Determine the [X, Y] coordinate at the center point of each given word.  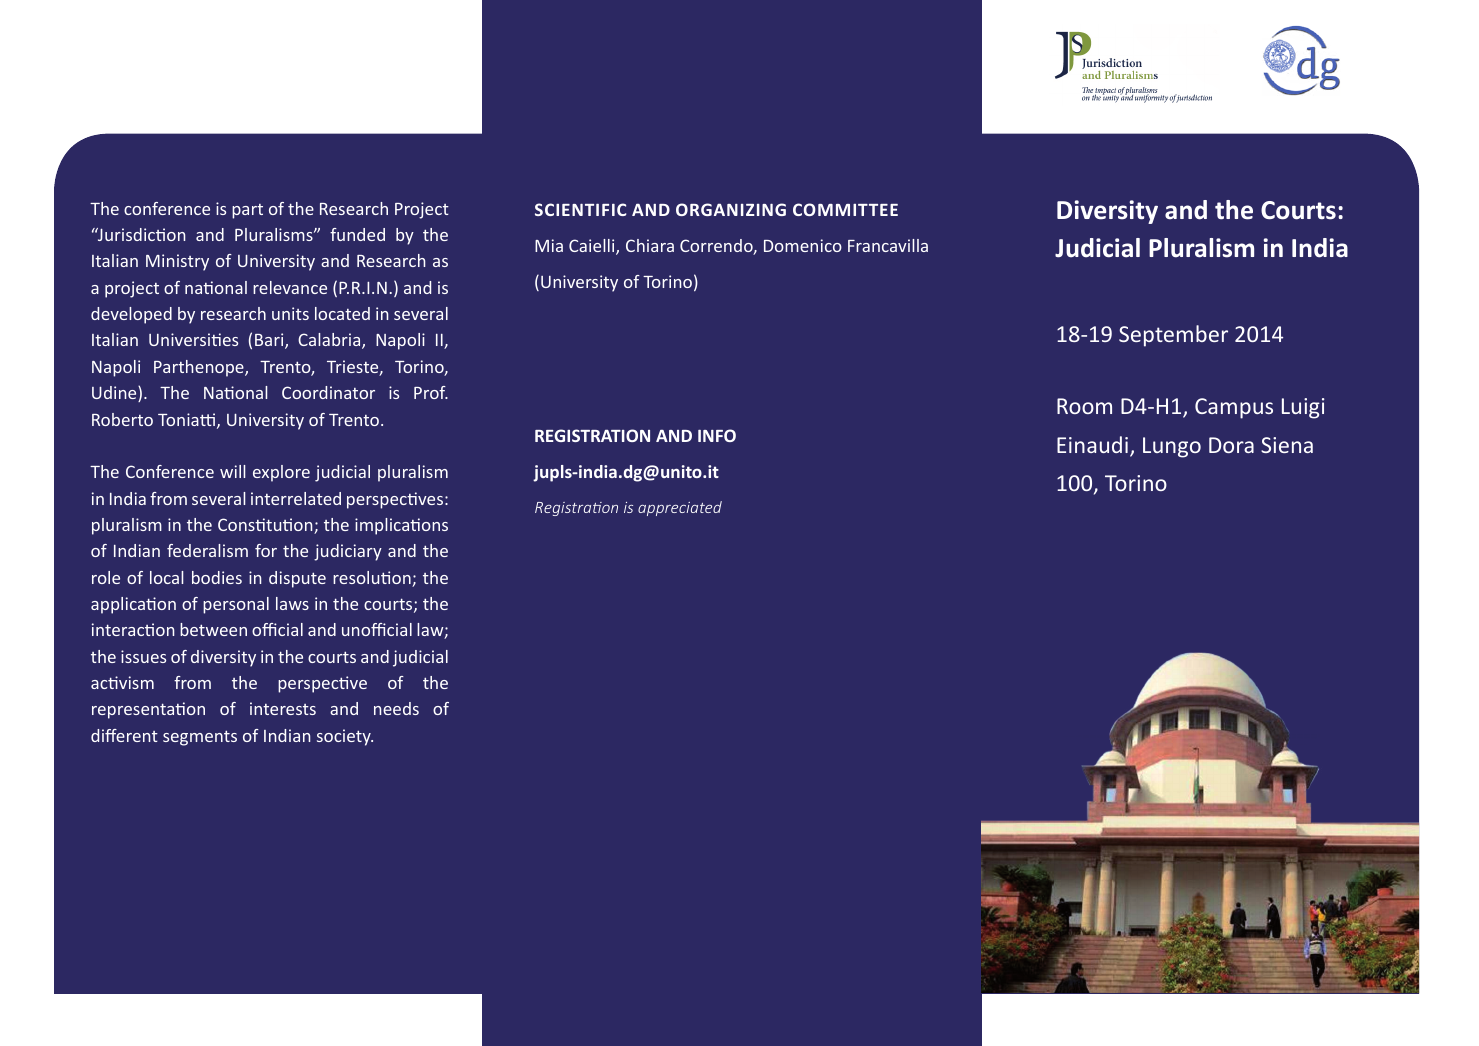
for [266, 550]
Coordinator [328, 392]
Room [1084, 406]
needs [396, 708]
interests [283, 708]
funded [357, 234]
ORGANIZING [731, 209]
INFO [717, 435]
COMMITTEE [845, 209]
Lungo [1172, 447]
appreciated [680, 508]
